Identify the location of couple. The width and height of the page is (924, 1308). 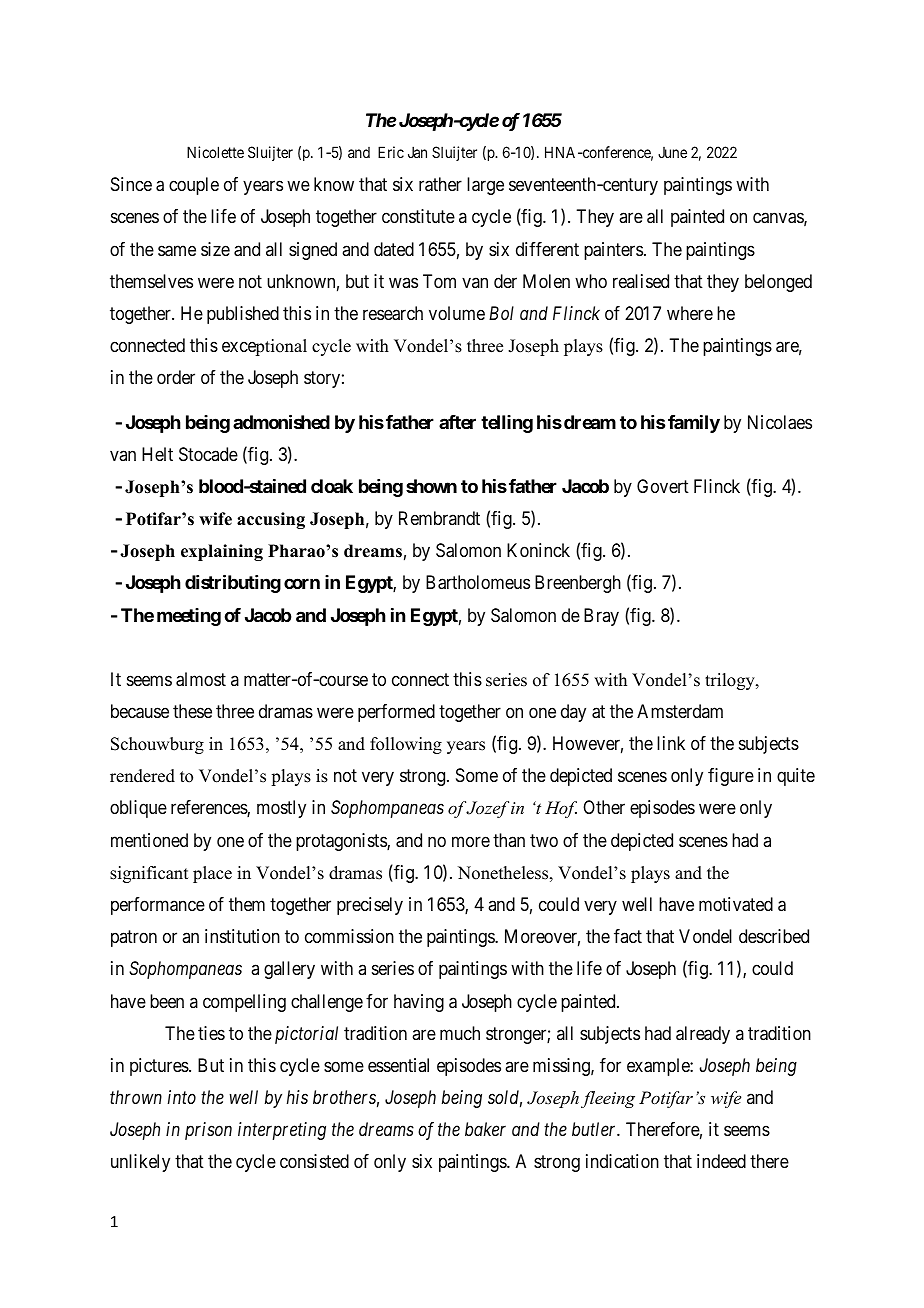
(194, 186).
